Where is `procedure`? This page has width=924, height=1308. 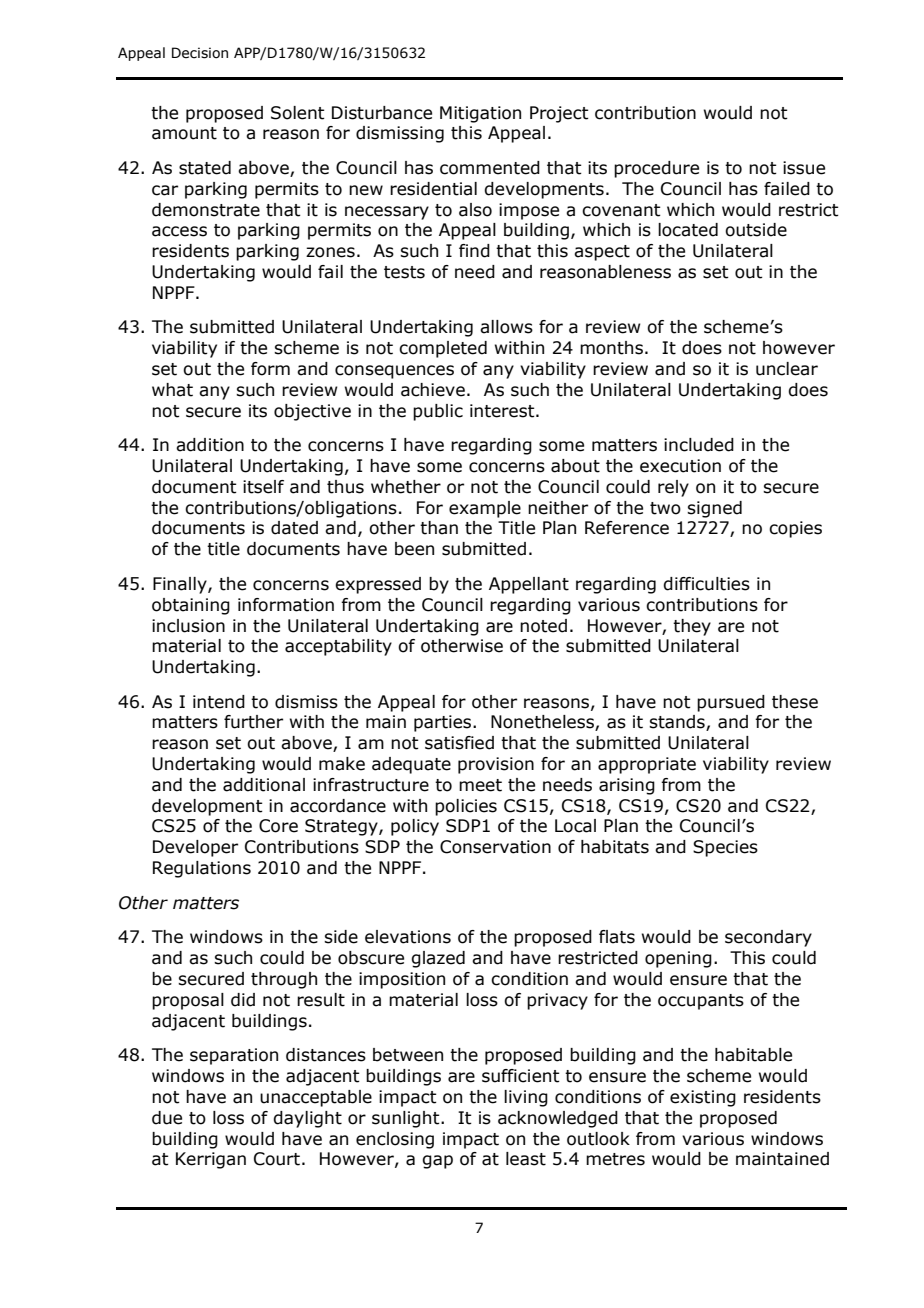
procedure is located at coordinates (656, 169).
